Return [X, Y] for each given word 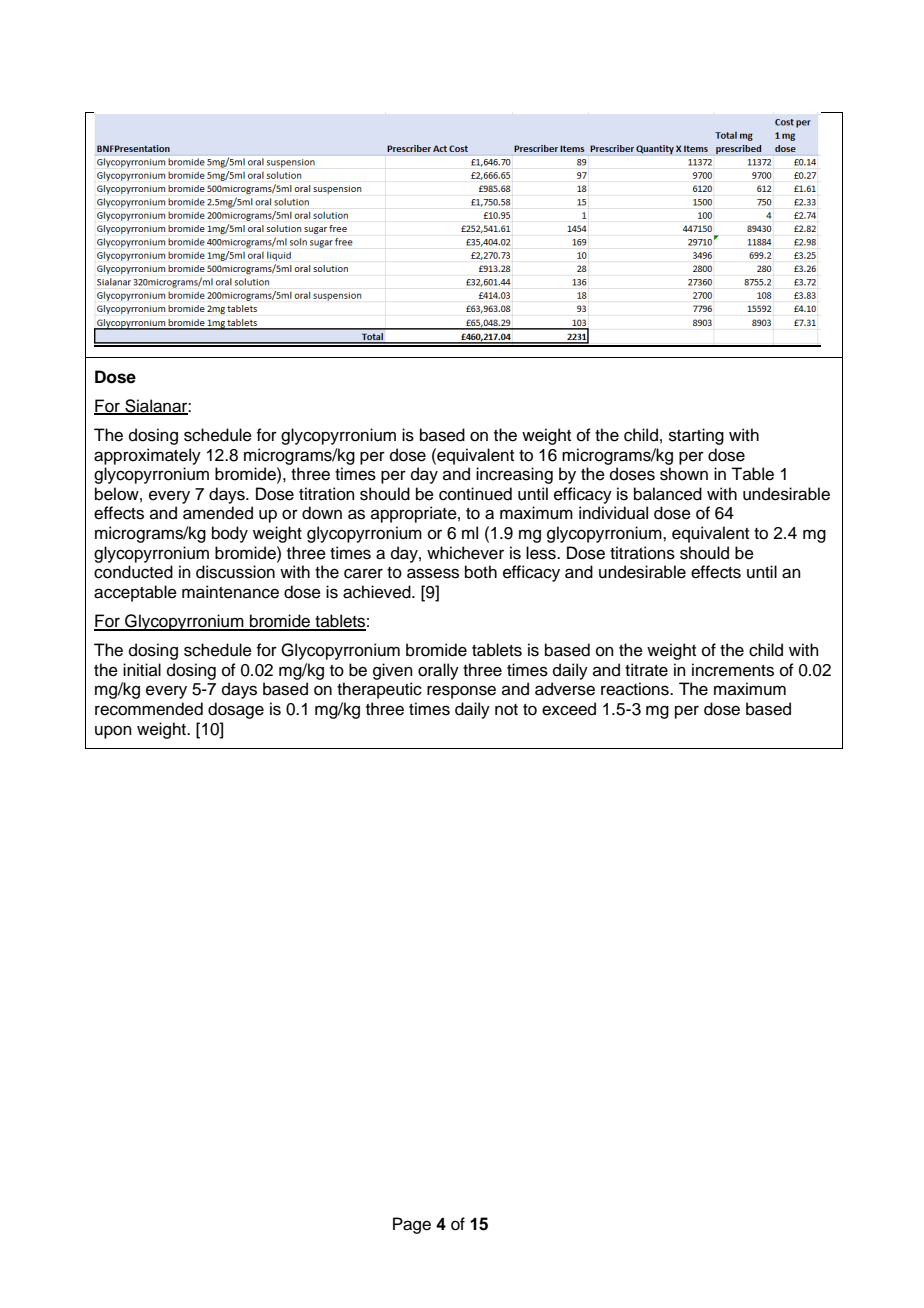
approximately [147, 456]
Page [412, 1225]
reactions [636, 689]
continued [475, 494]
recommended [149, 709]
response [461, 692]
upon [113, 732]
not [506, 710]
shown [684, 474]
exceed [569, 709]
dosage [236, 710]
